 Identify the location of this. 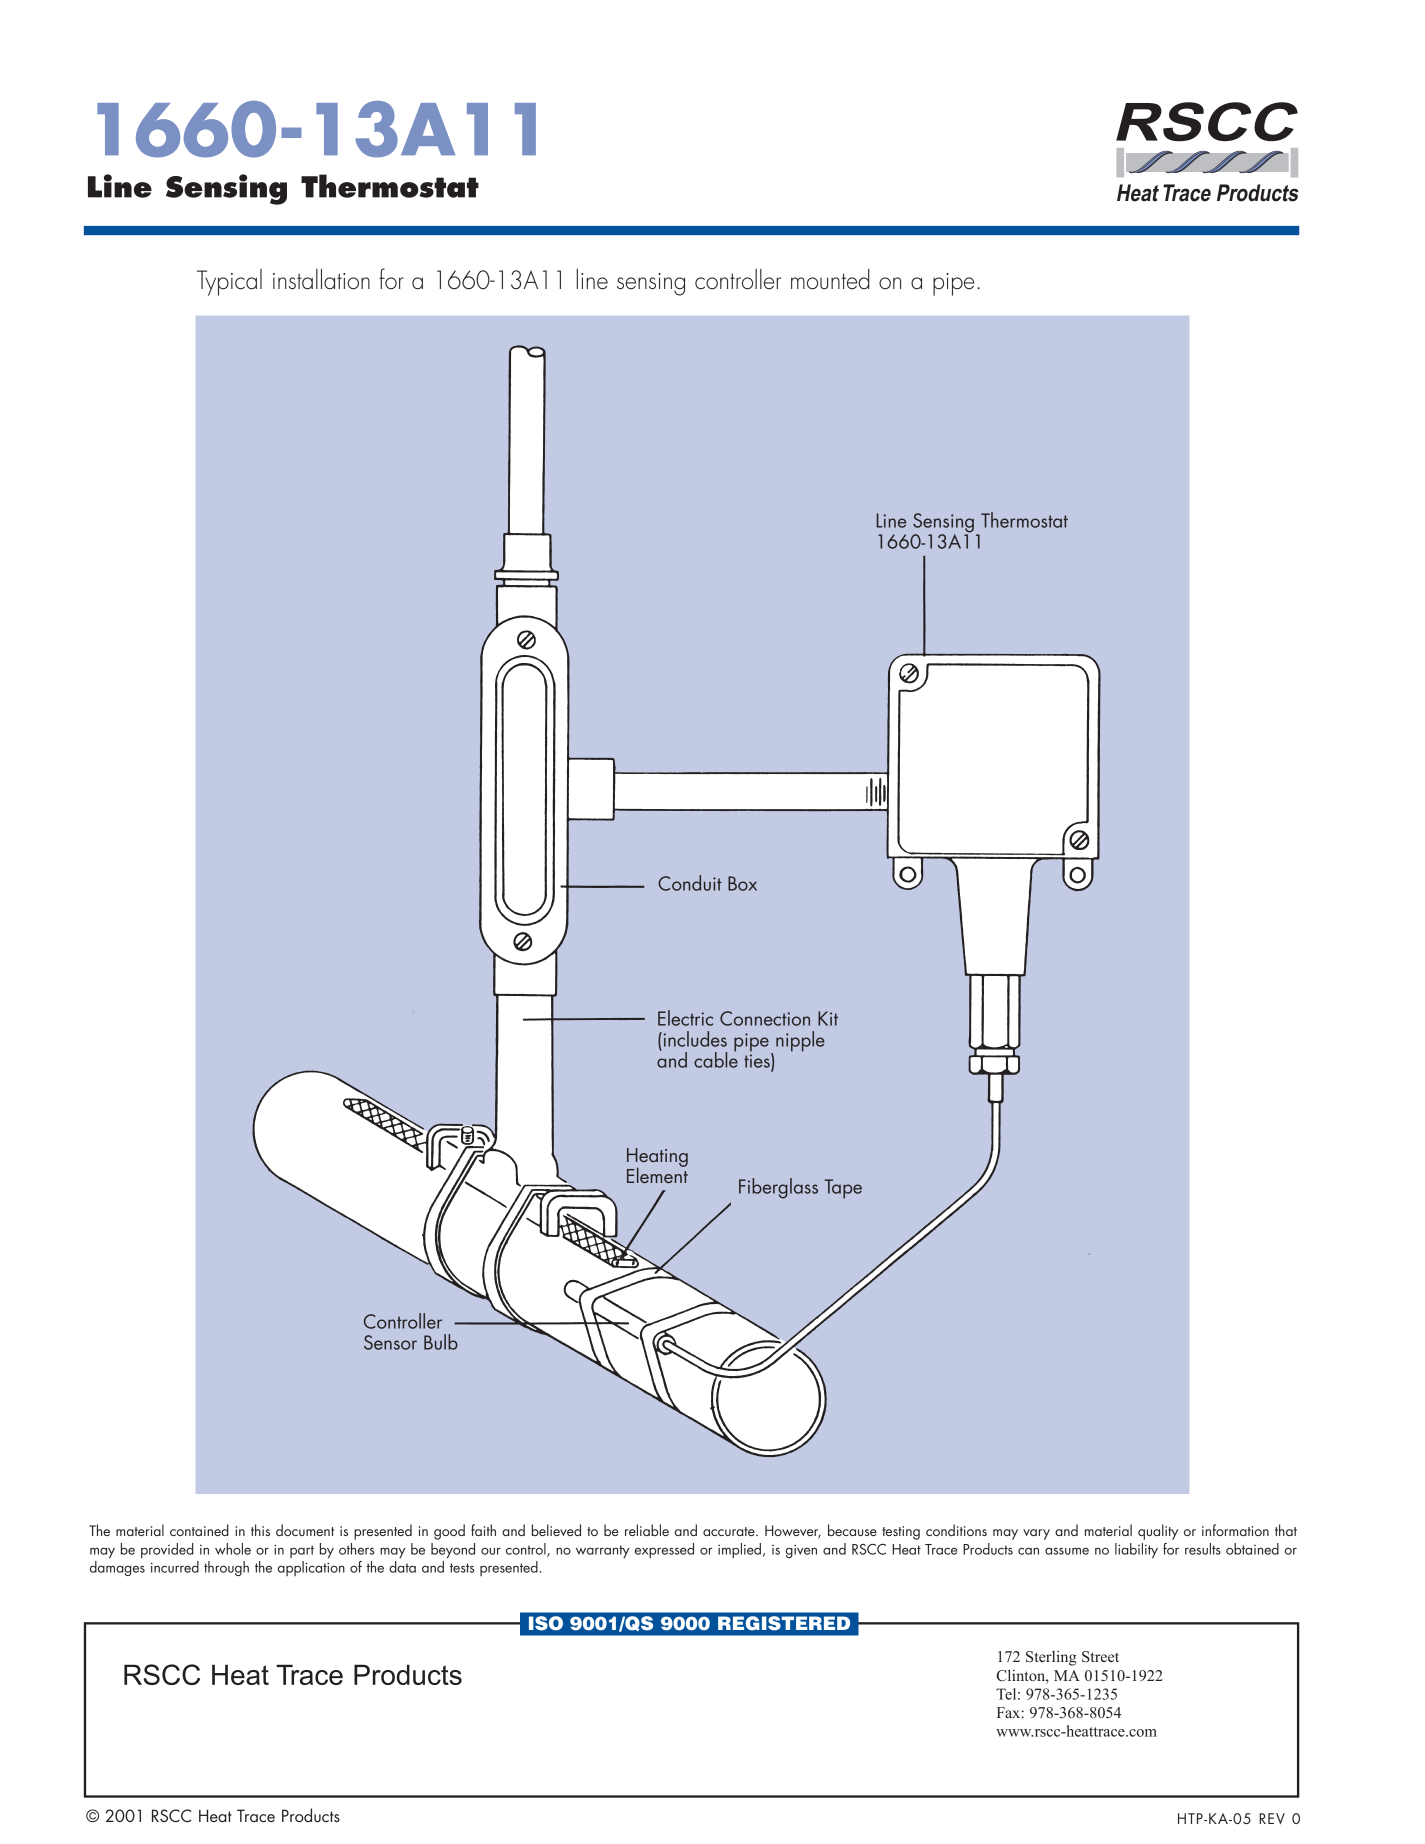
(260, 1530).
